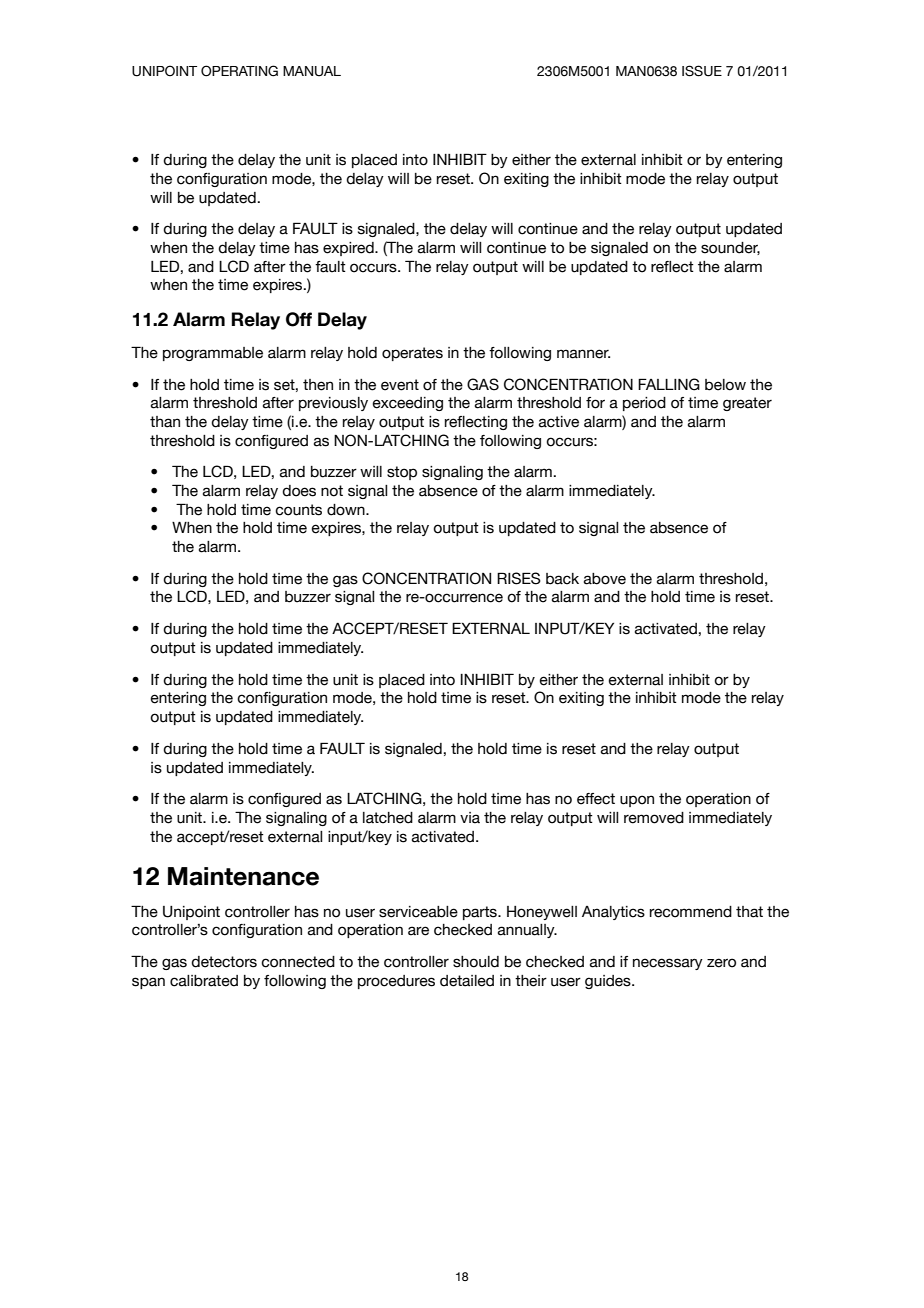 This screenshot has width=924, height=1308. I want to click on operates, so click(412, 354).
